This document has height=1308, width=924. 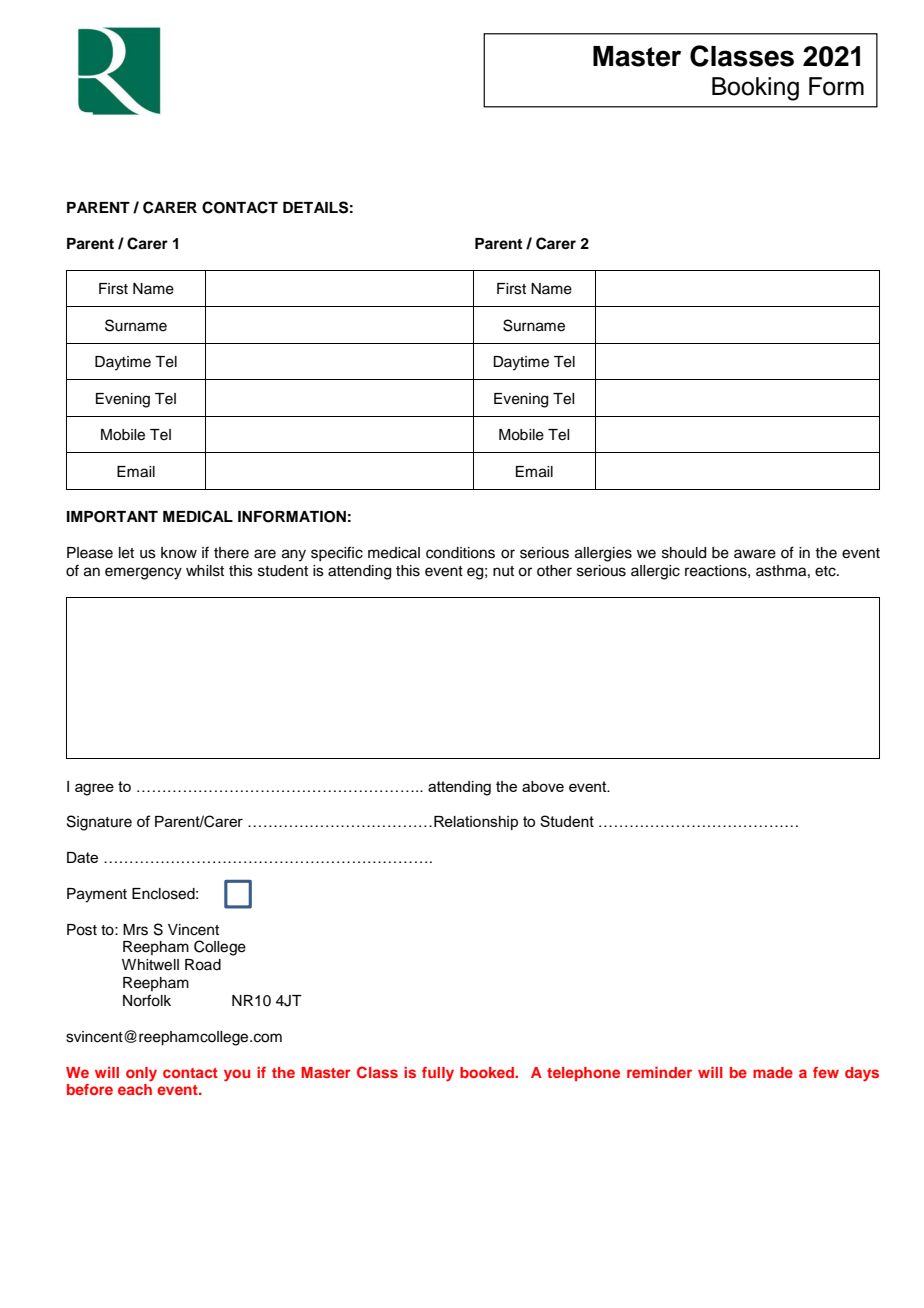 I want to click on only, so click(x=141, y=1074).
